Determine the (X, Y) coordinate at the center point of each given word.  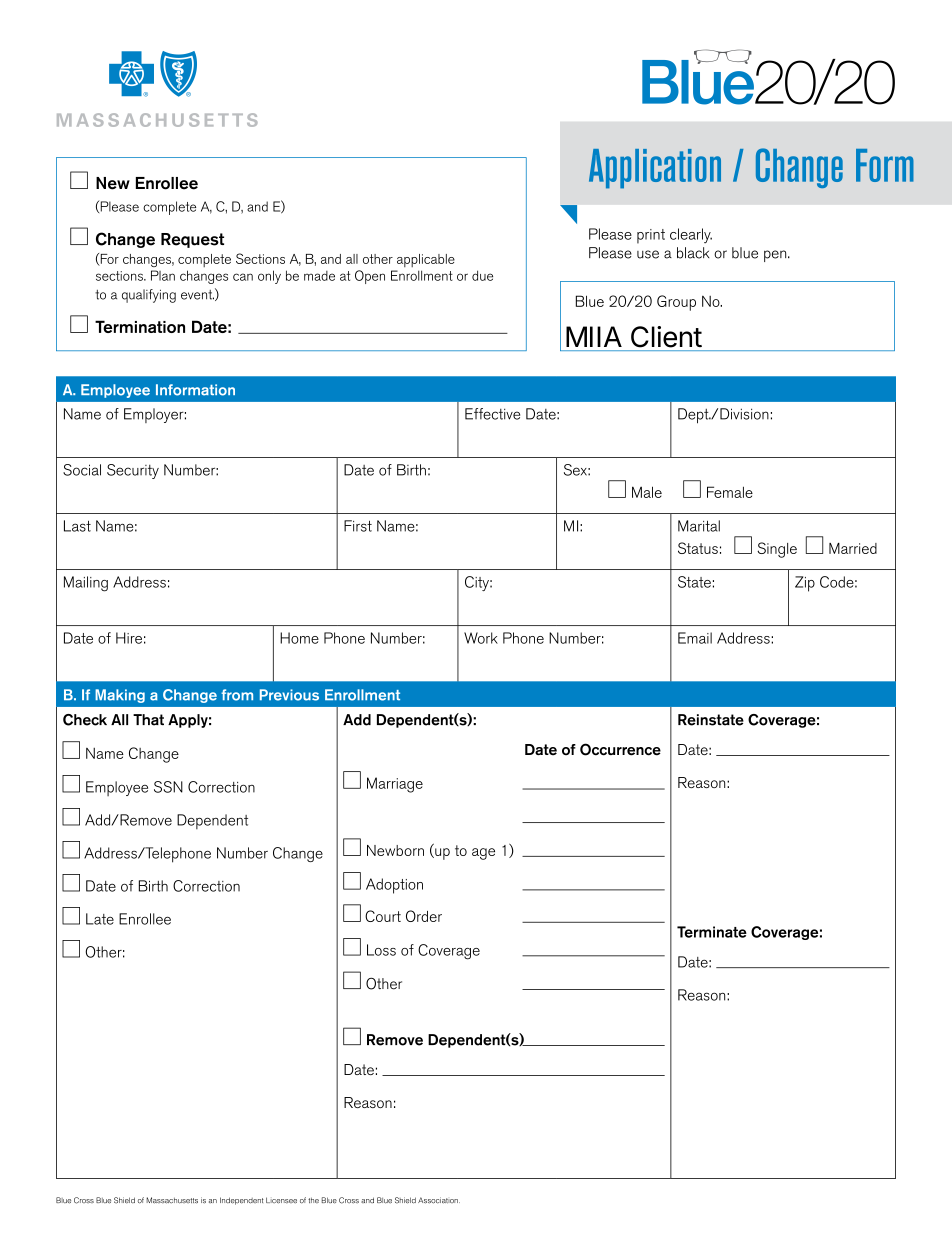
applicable (426, 260)
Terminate (712, 932)
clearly (691, 235)
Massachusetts (172, 1200)
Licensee (281, 1200)
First (358, 526)
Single (777, 550)
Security (133, 471)
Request (192, 240)
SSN (168, 787)
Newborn (395, 850)
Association (439, 1200)
